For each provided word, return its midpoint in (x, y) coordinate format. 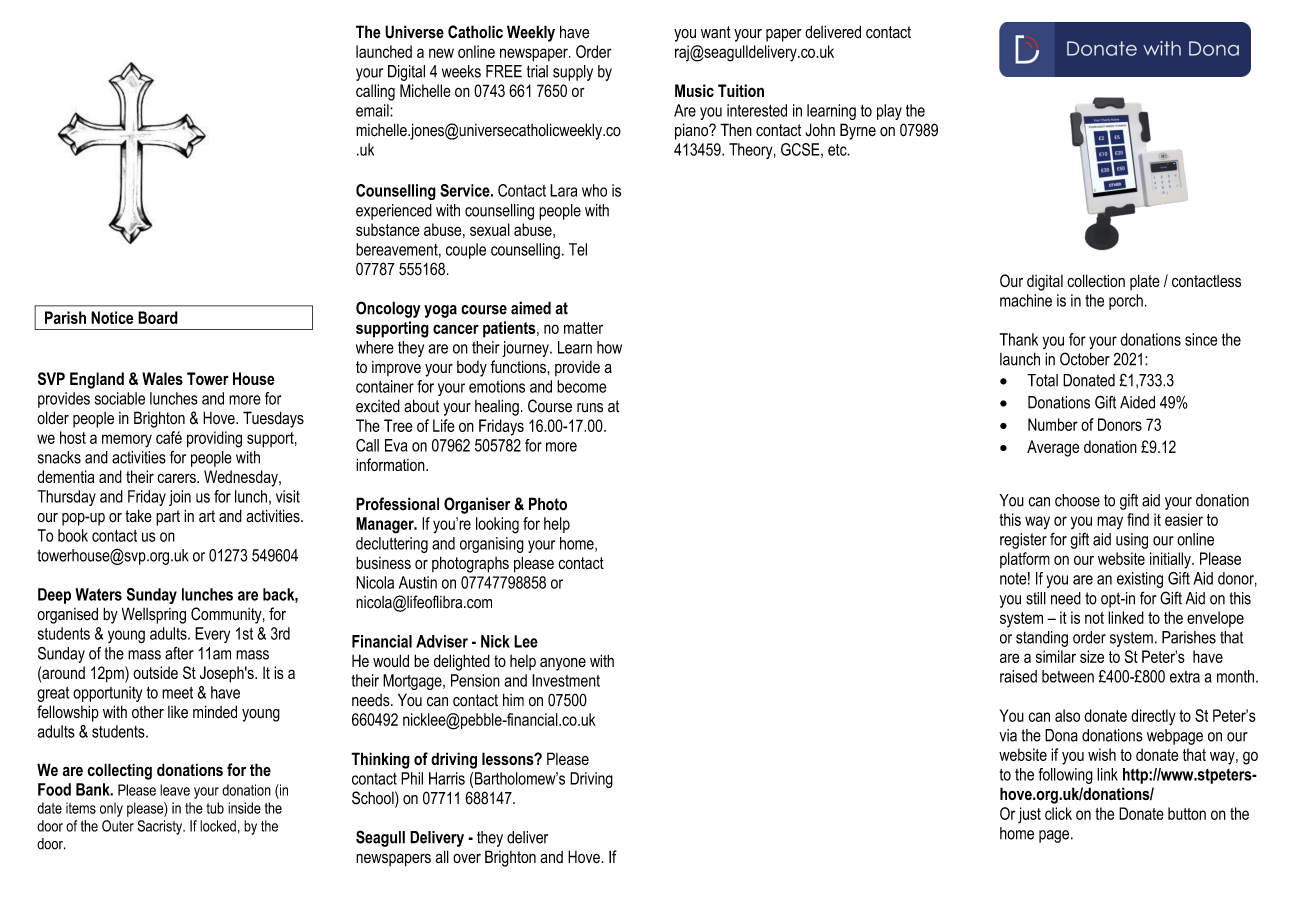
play (889, 112)
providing (214, 439)
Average (1053, 448)
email (373, 110)
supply (573, 73)
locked (218, 826)
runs (590, 408)
